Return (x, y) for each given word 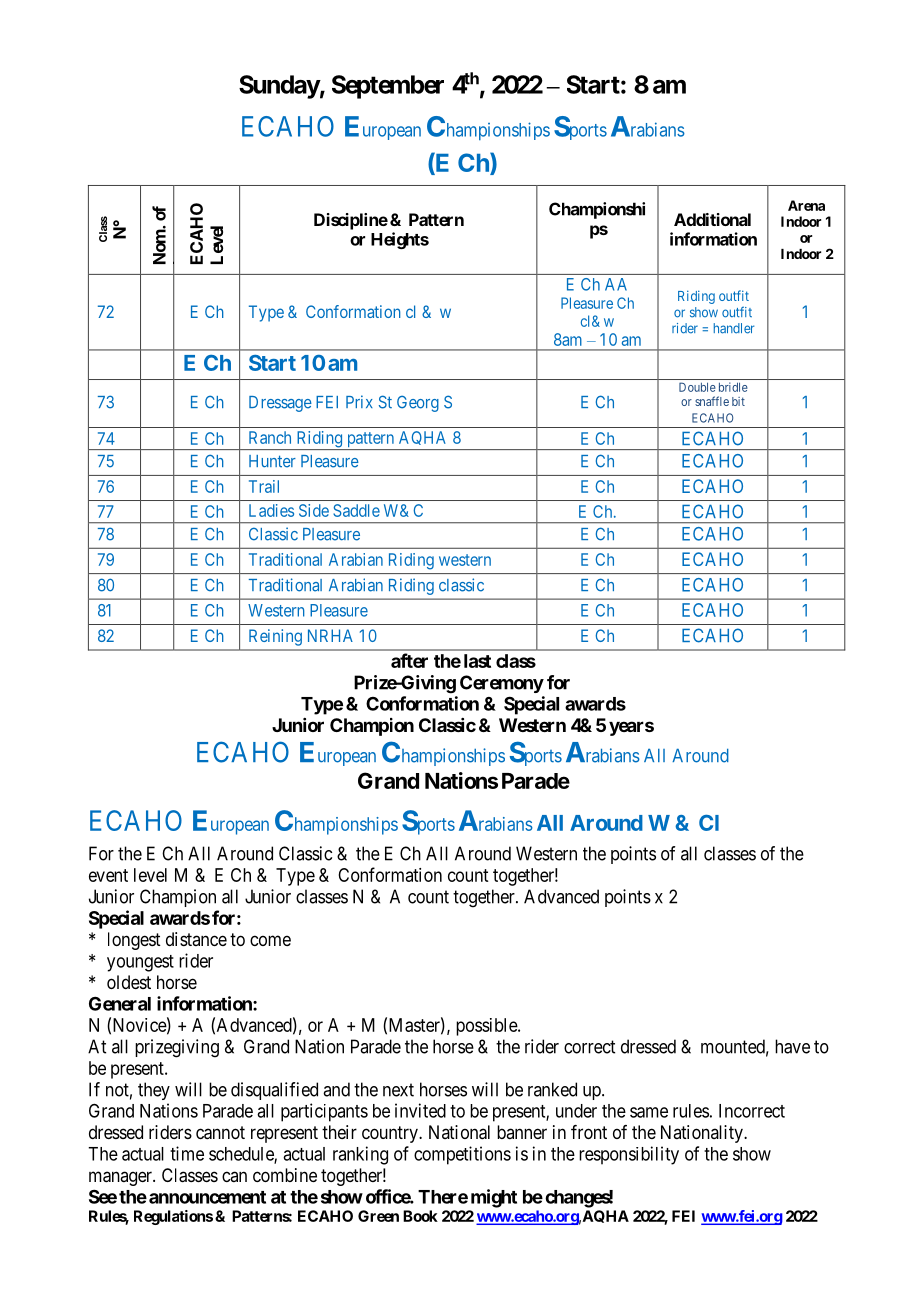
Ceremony (502, 684)
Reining (275, 637)
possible (487, 1027)
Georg (418, 403)
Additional (712, 219)
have (792, 1046)
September (388, 87)
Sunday (279, 87)
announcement (207, 1197)
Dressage (280, 404)
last (477, 661)
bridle (733, 387)
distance (196, 939)
